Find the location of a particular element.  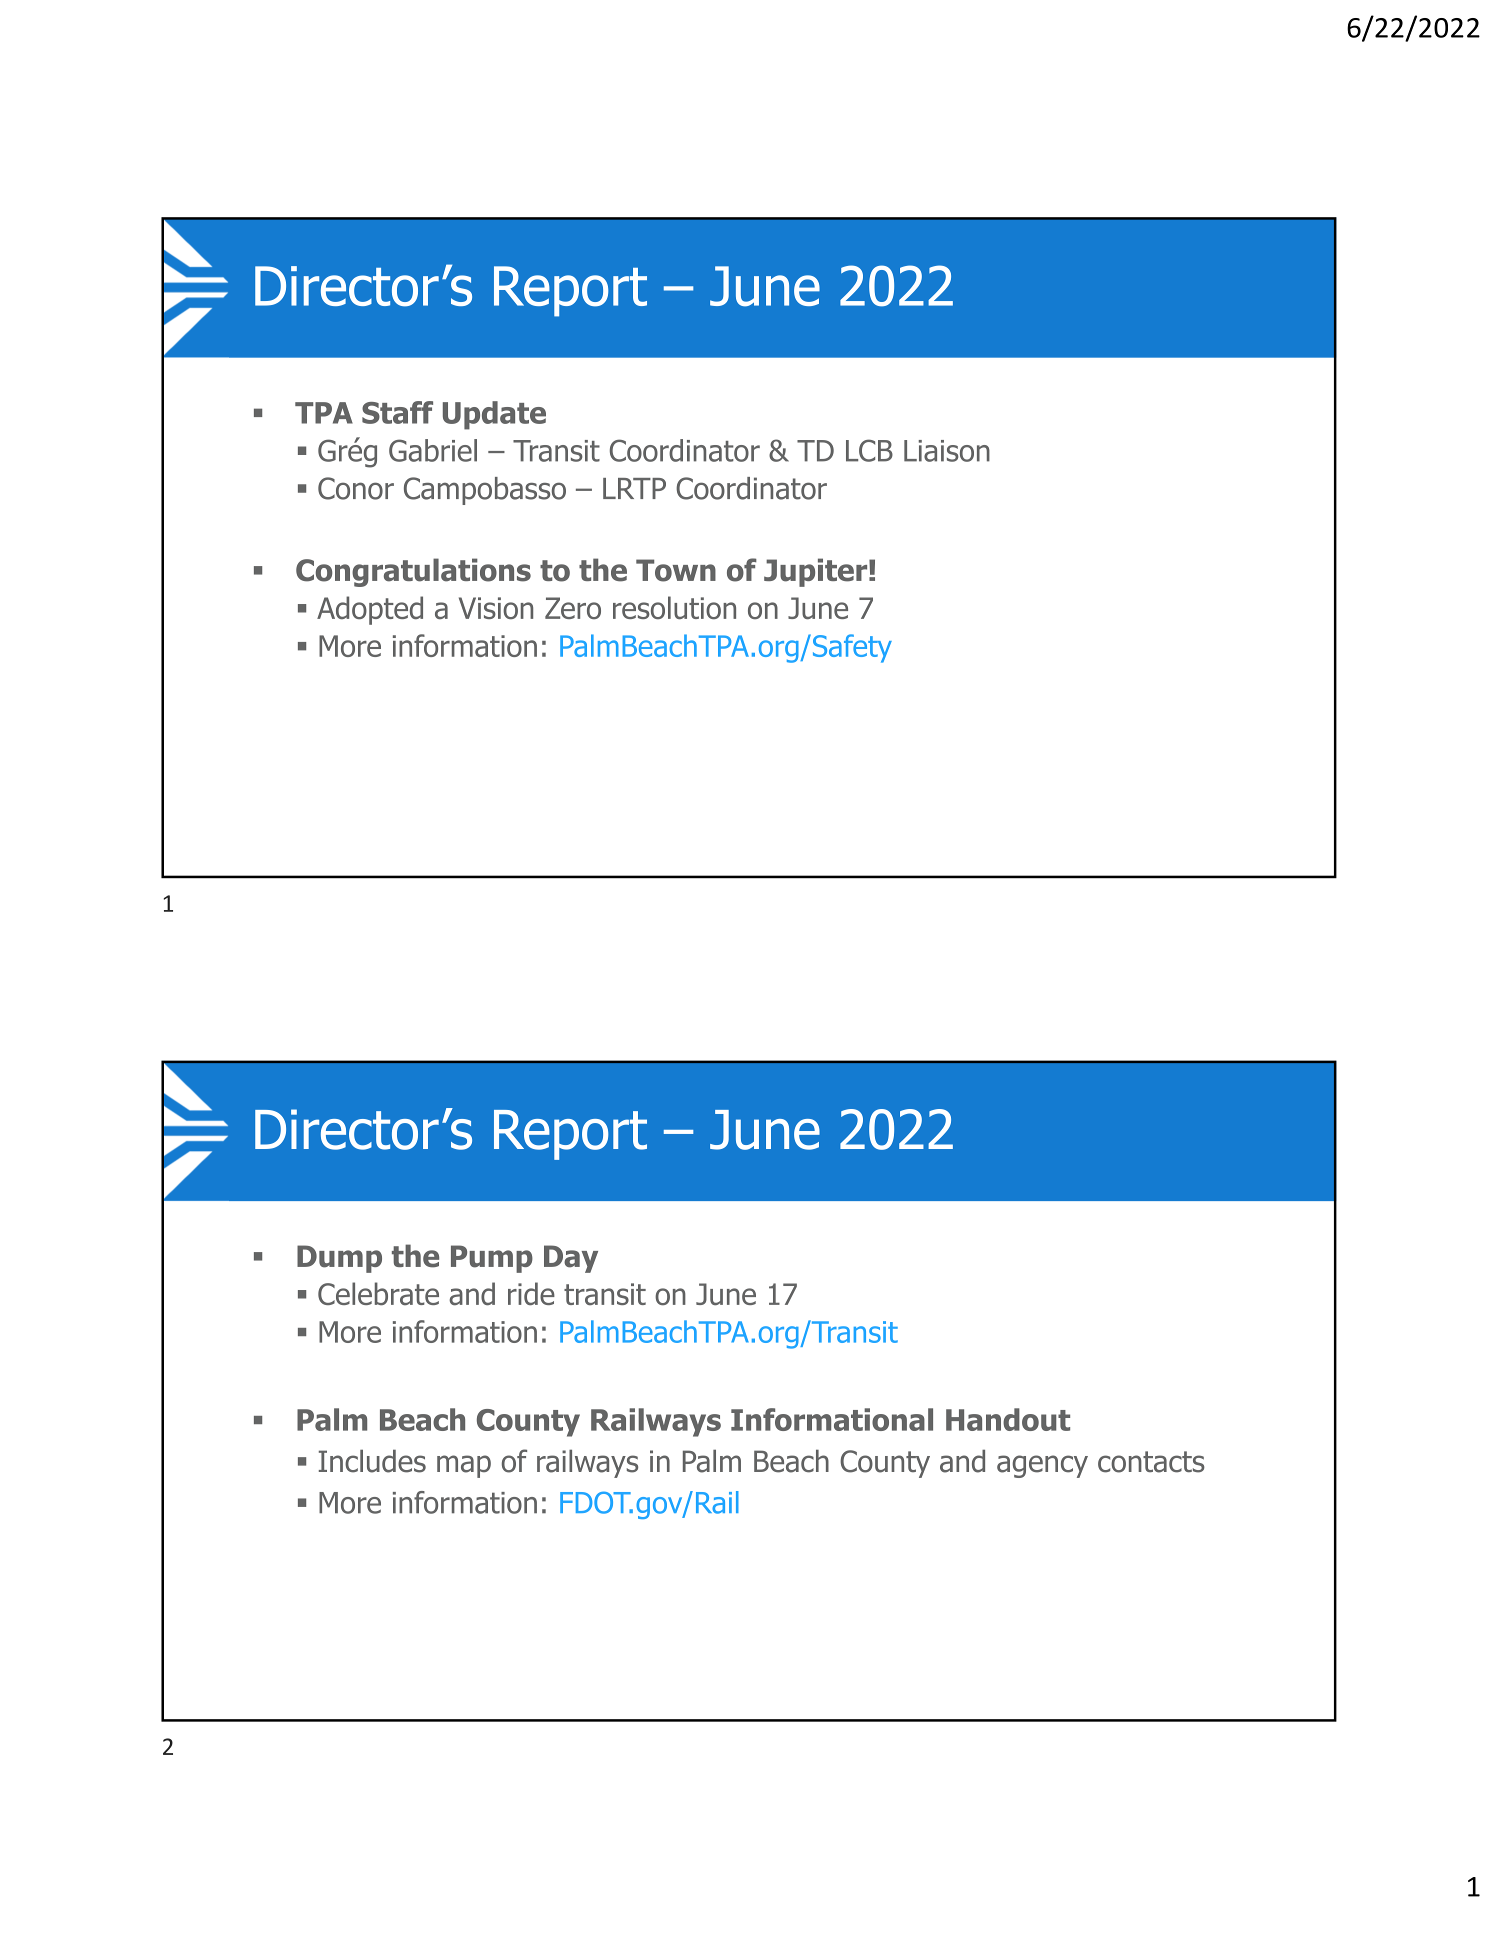

LCB is located at coordinates (869, 450).
